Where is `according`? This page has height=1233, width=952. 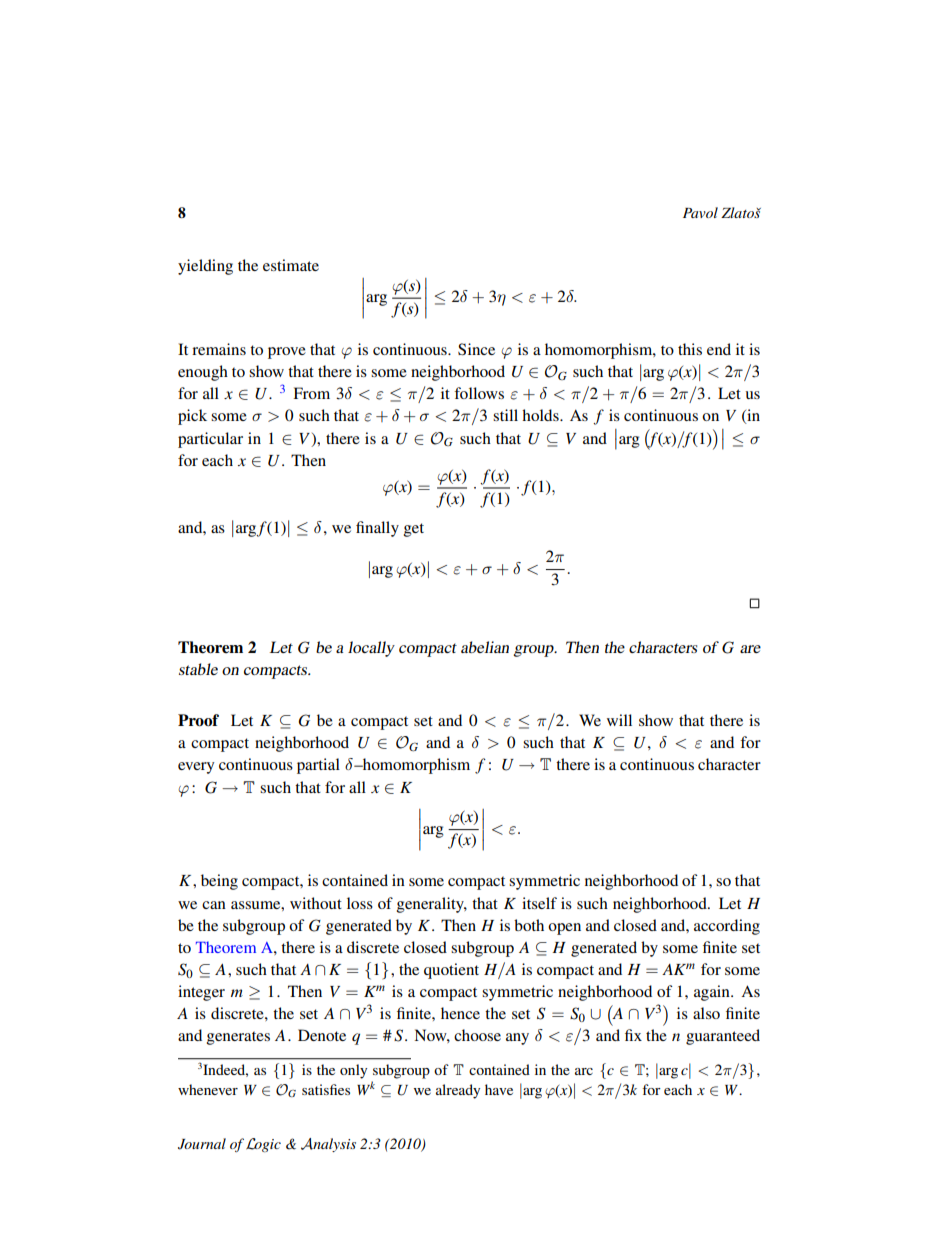
according is located at coordinates (727, 927).
